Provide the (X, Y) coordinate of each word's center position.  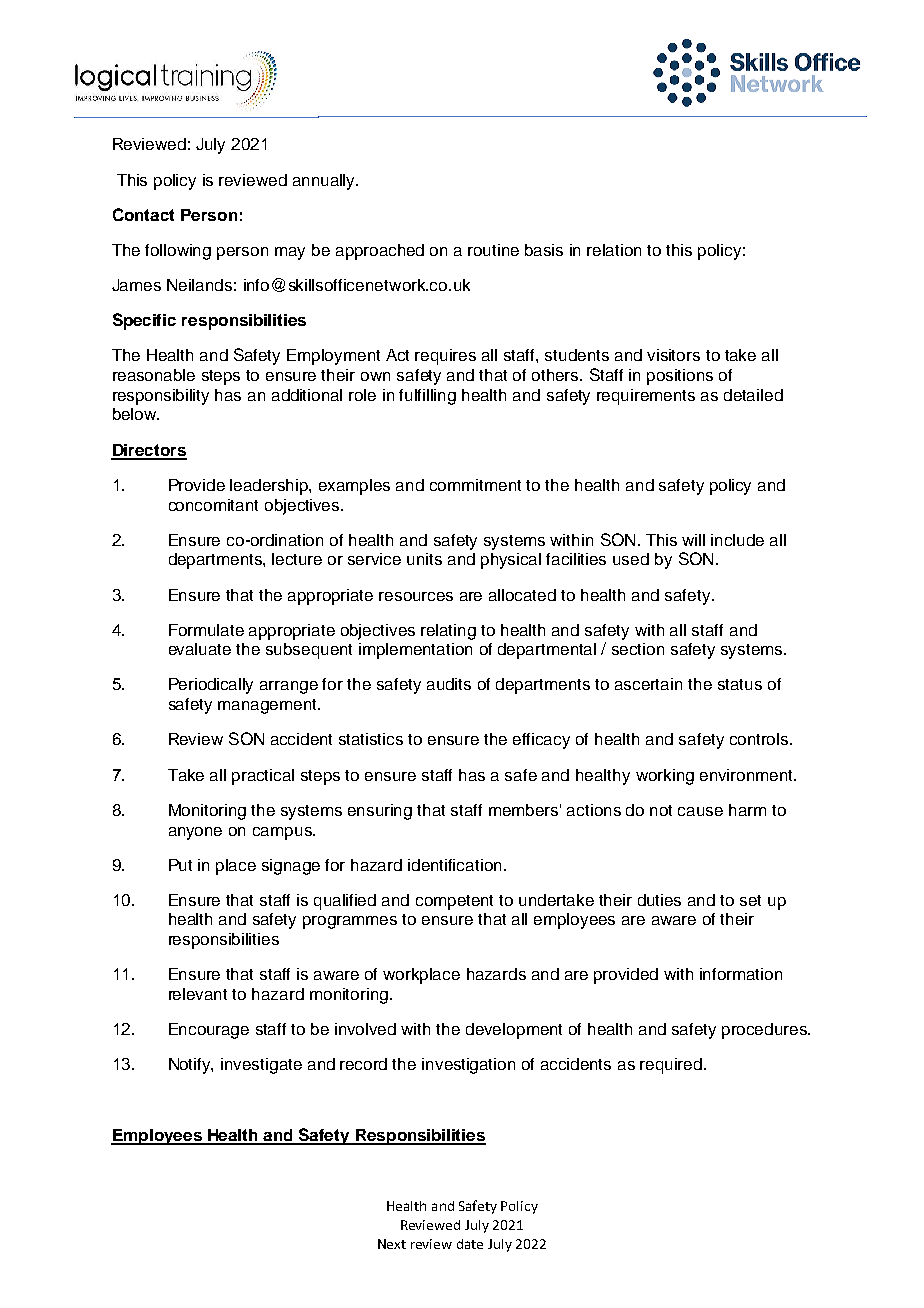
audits (449, 684)
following (178, 252)
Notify (191, 1066)
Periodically (211, 686)
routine (493, 250)
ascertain (648, 684)
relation (614, 250)
